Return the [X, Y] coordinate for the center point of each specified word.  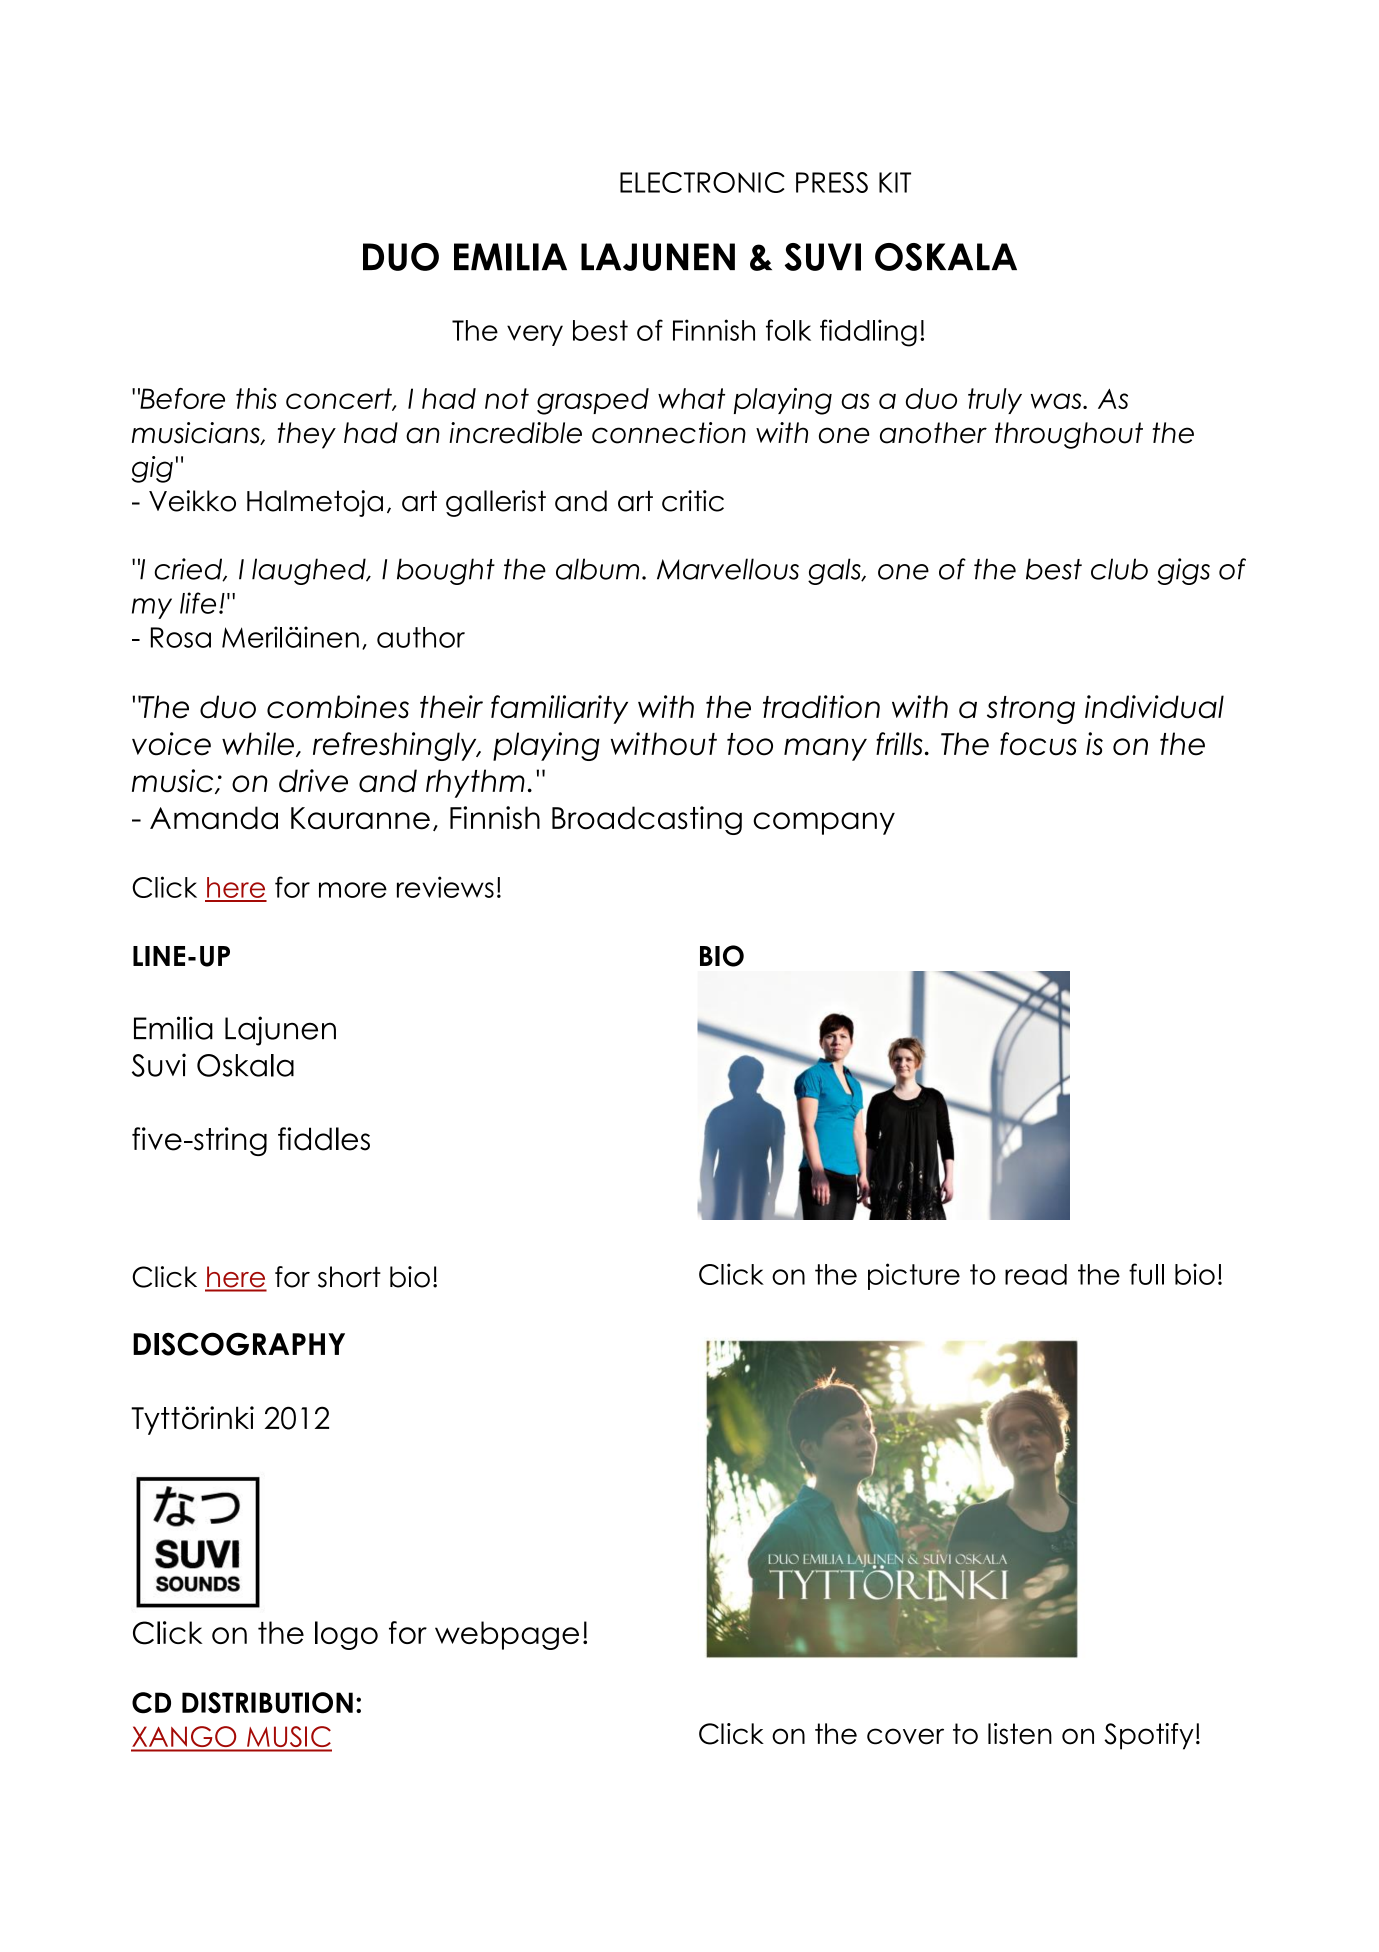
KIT [895, 182]
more [353, 890]
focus [1038, 744]
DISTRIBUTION [267, 1703]
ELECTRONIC [702, 182]
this [256, 398]
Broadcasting [647, 820]
